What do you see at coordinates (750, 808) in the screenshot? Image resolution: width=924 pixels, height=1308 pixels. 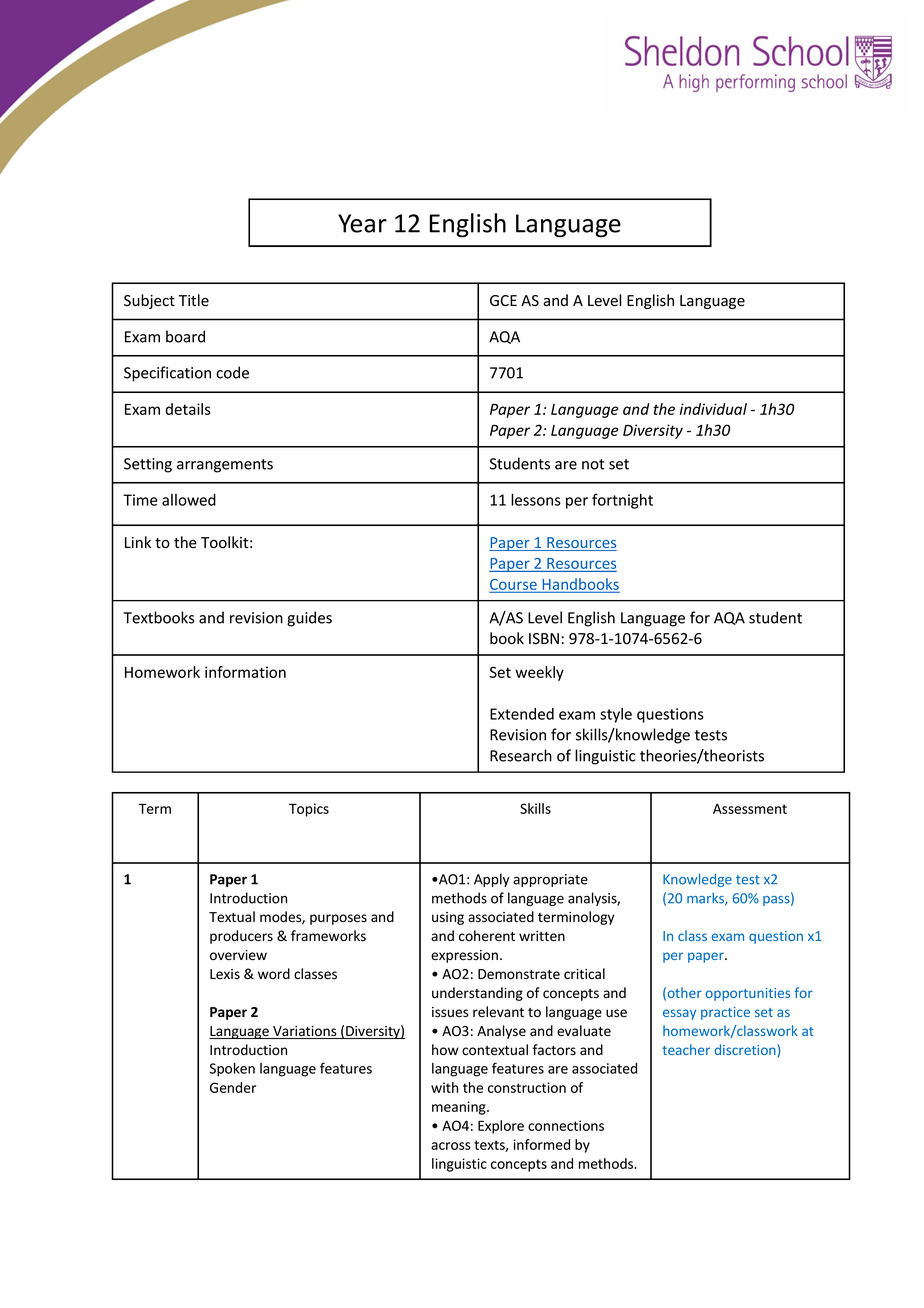 I see `Assessment` at bounding box center [750, 808].
